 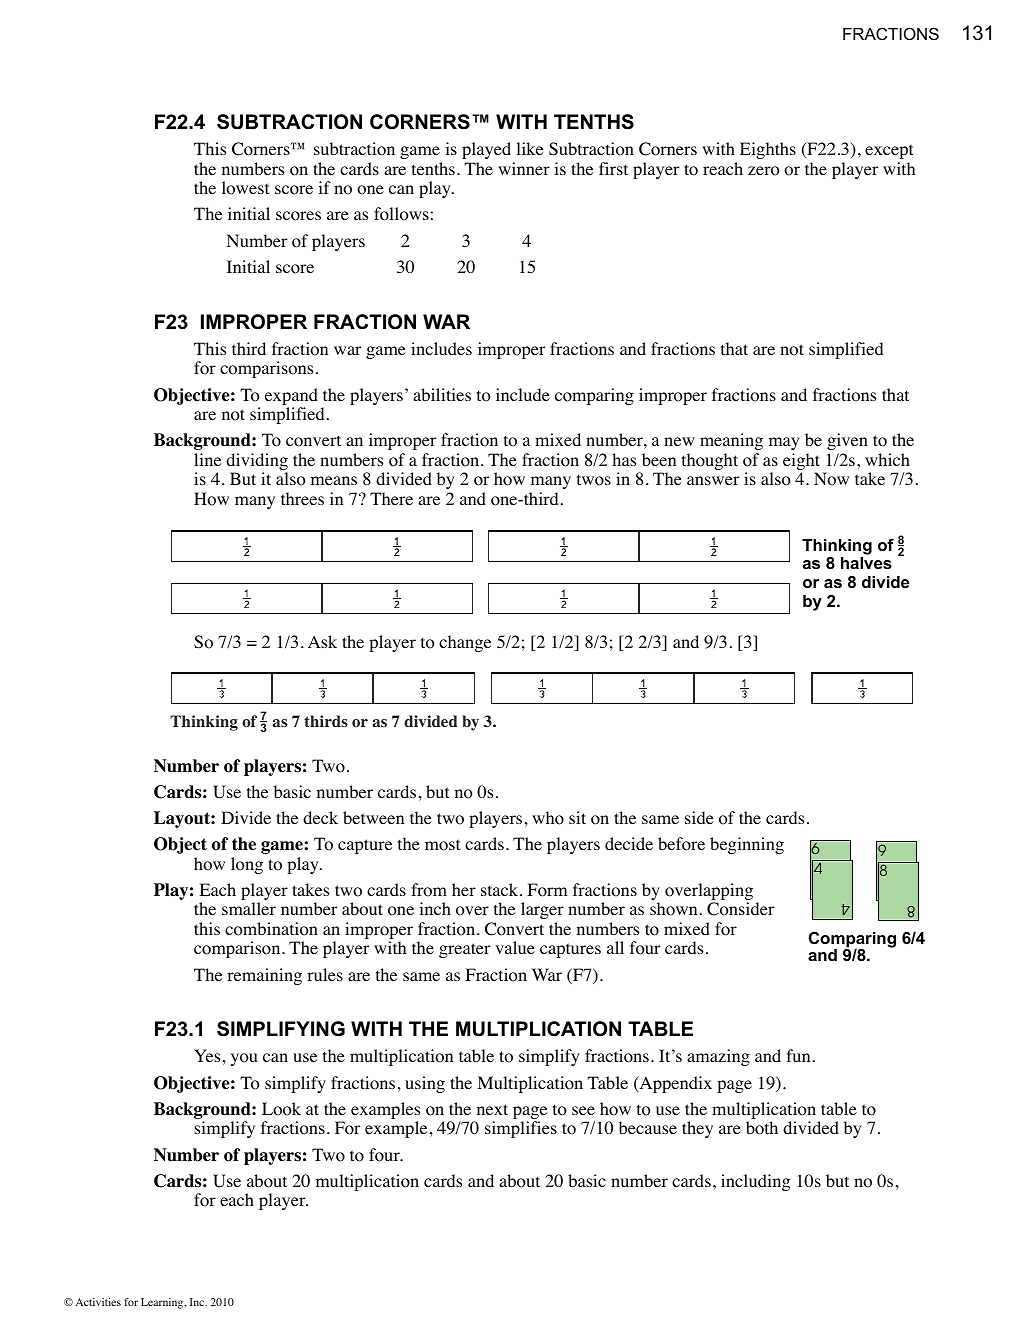 I want to click on smaller, so click(x=249, y=908).
